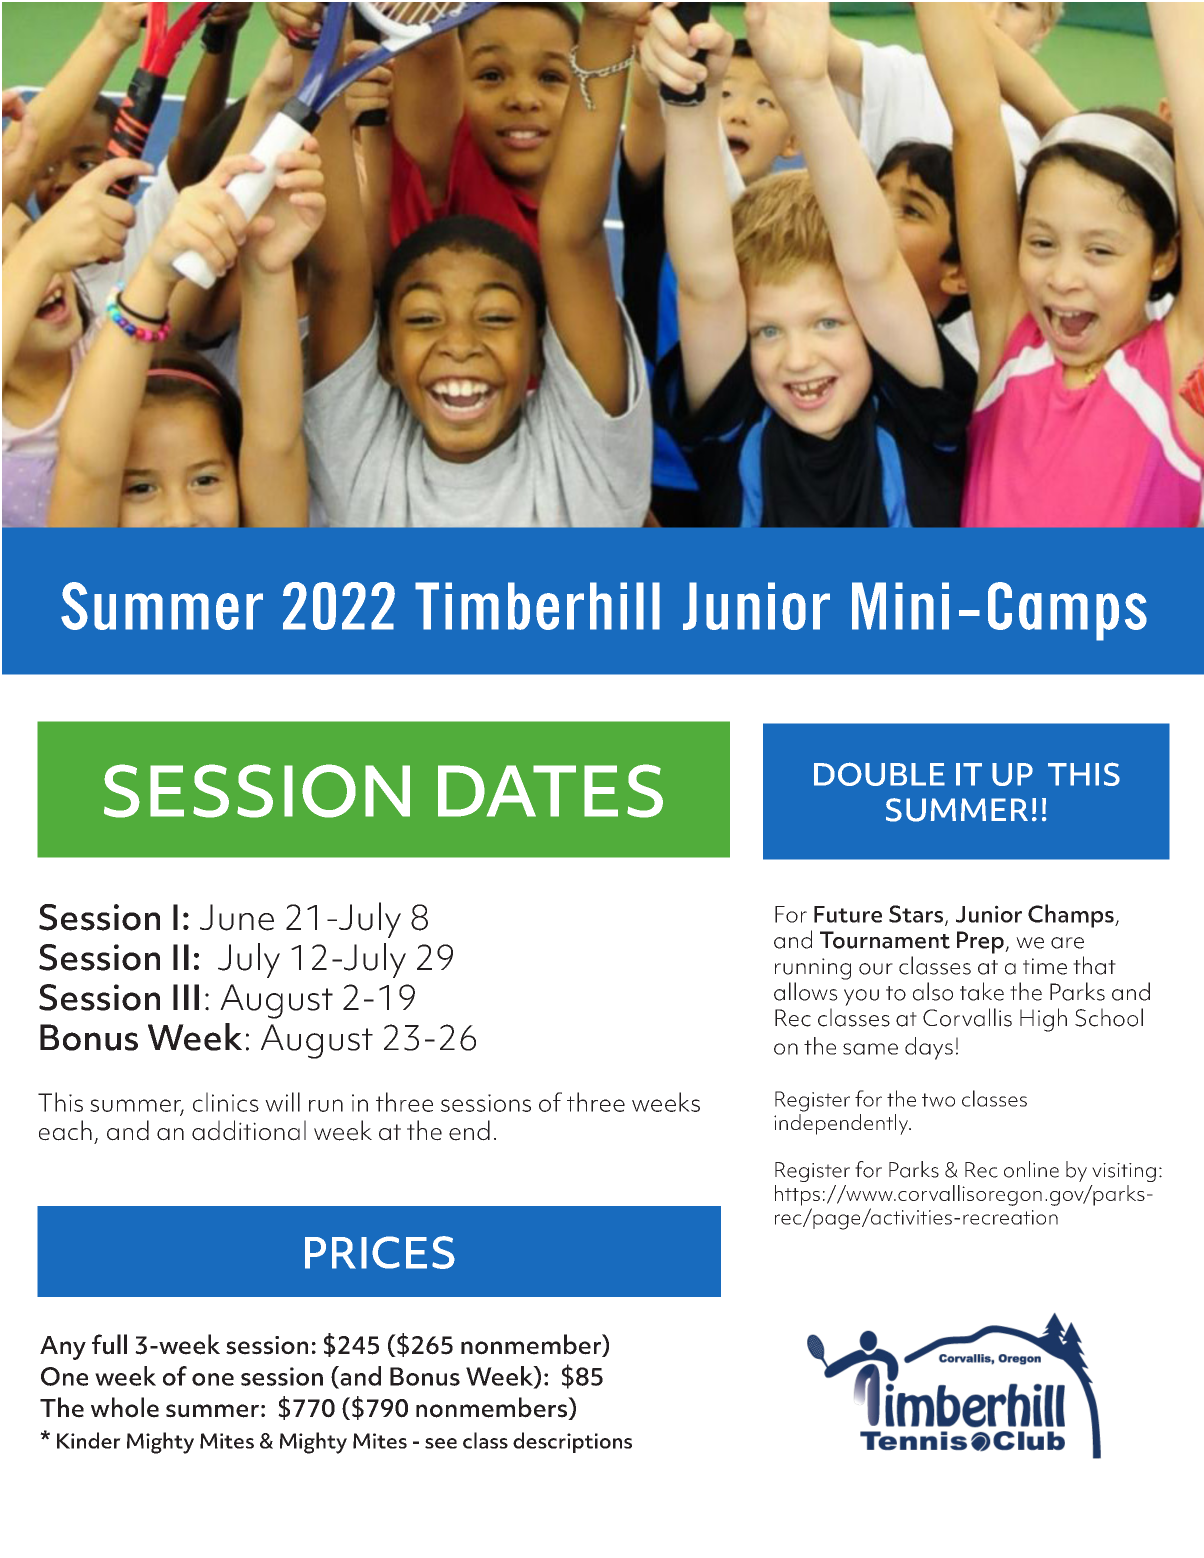 This image has width=1204, height=1558. What do you see at coordinates (380, 1252) in the image?
I see `PRICES` at bounding box center [380, 1252].
